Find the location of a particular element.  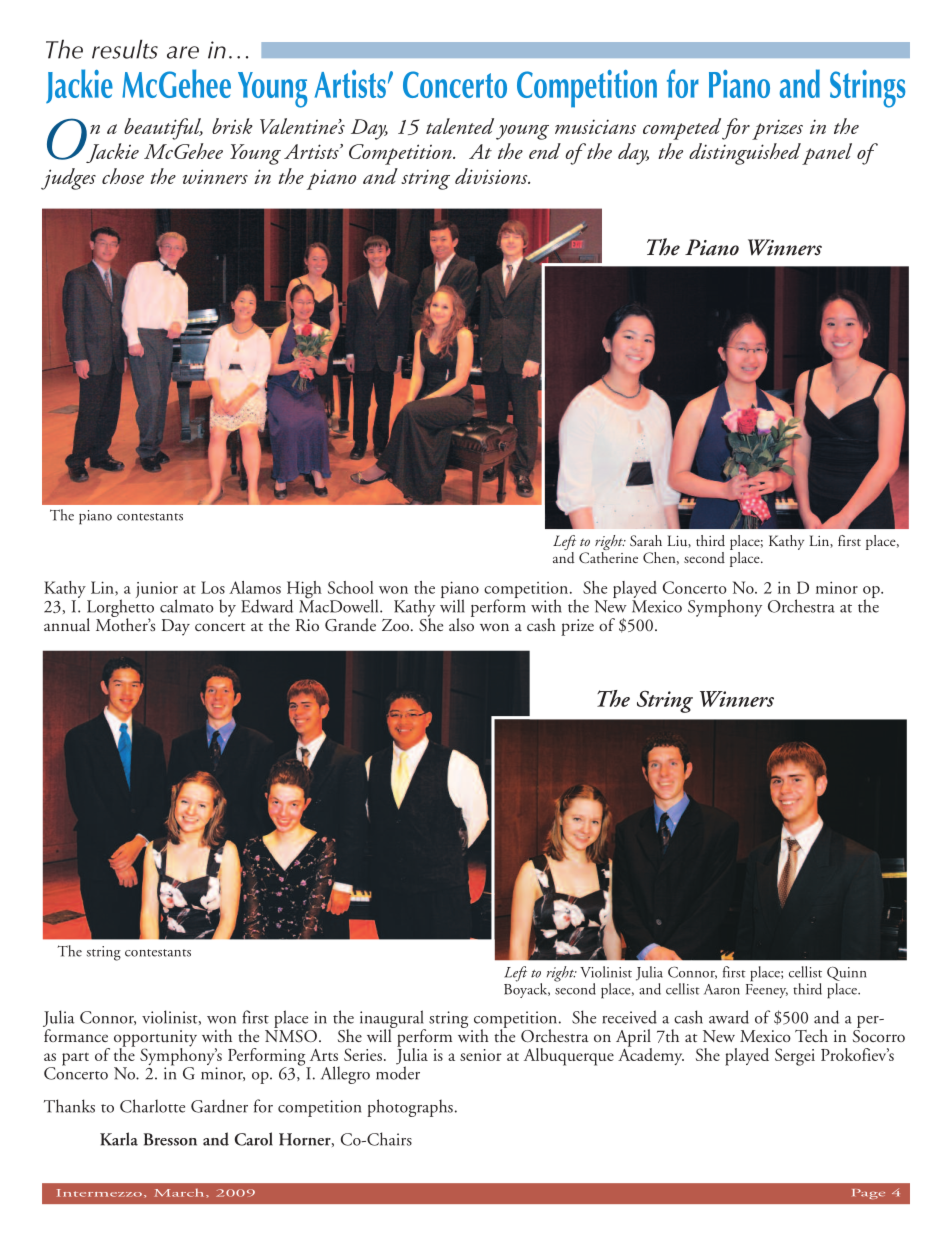

Catherine is located at coordinates (608, 558).
